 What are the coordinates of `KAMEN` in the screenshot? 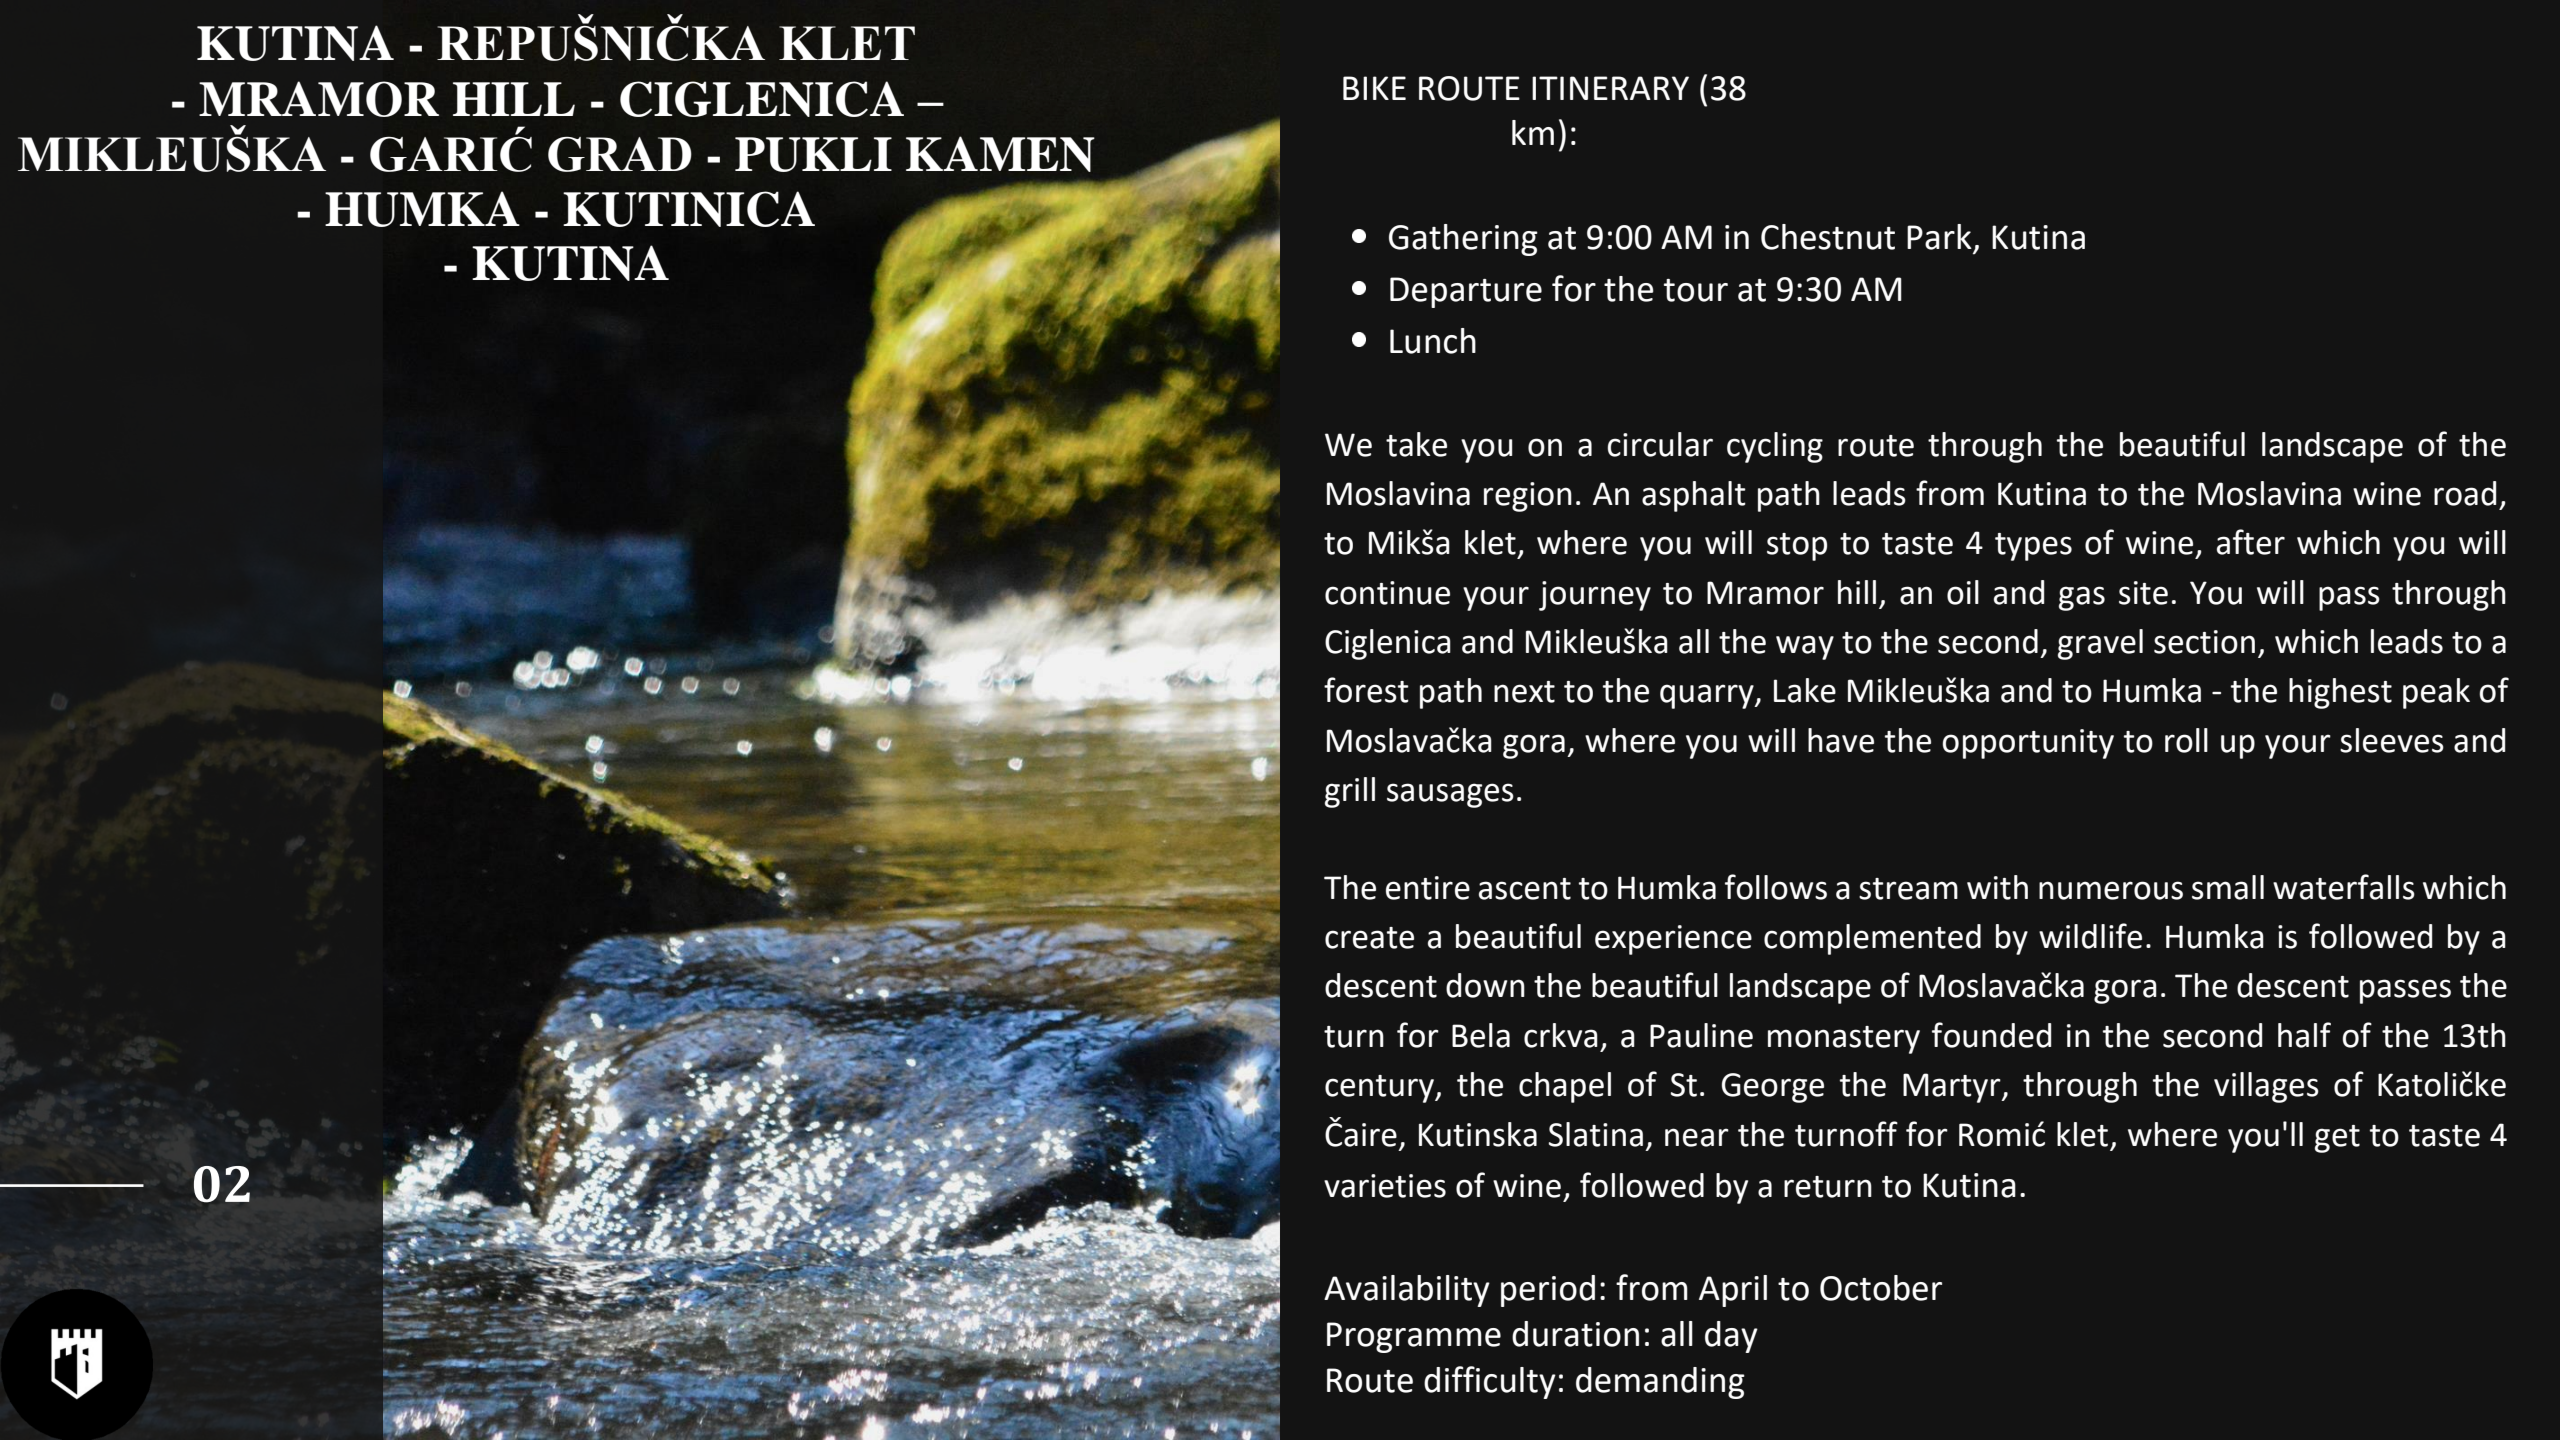 It's located at (1000, 154).
